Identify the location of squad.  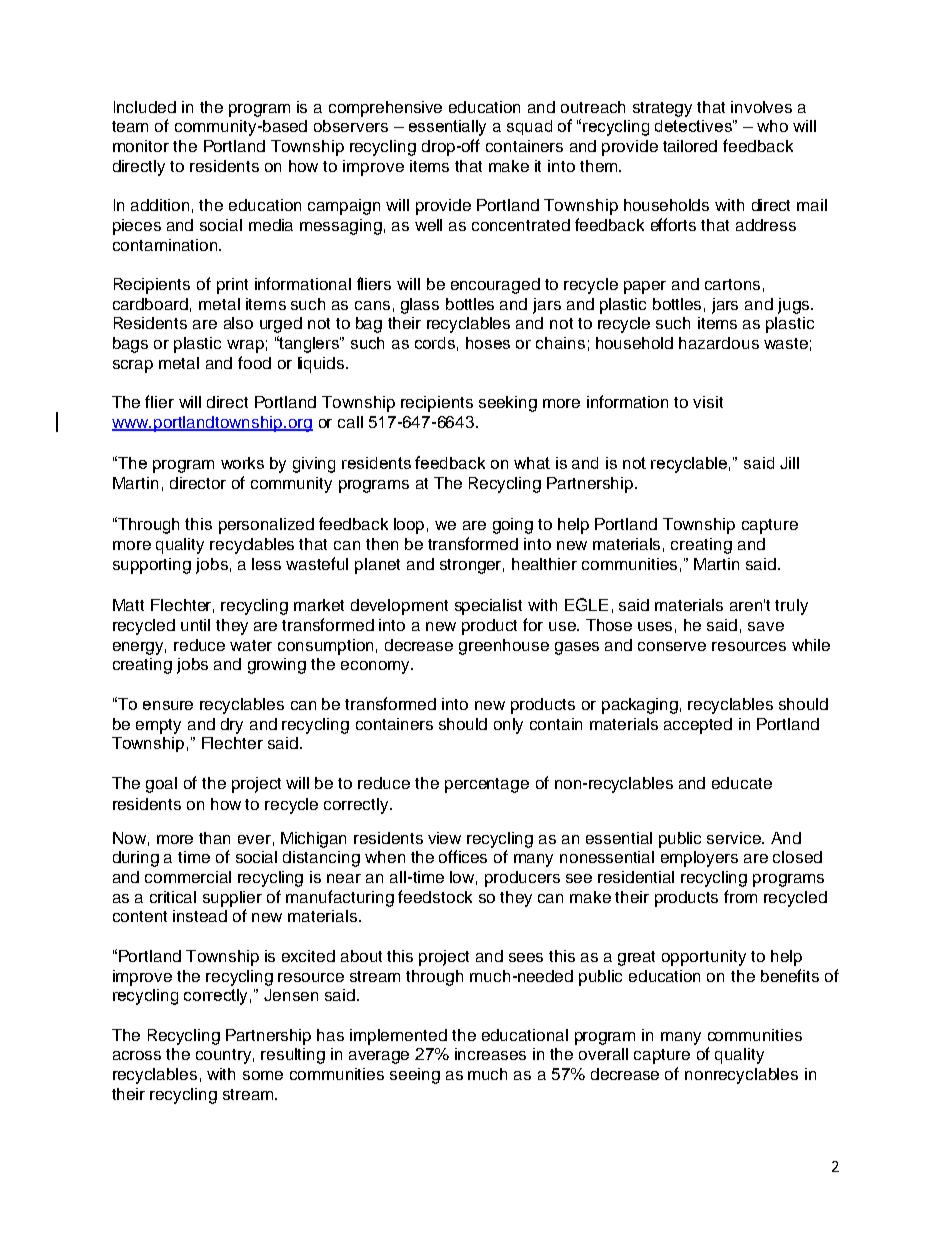
(529, 127).
